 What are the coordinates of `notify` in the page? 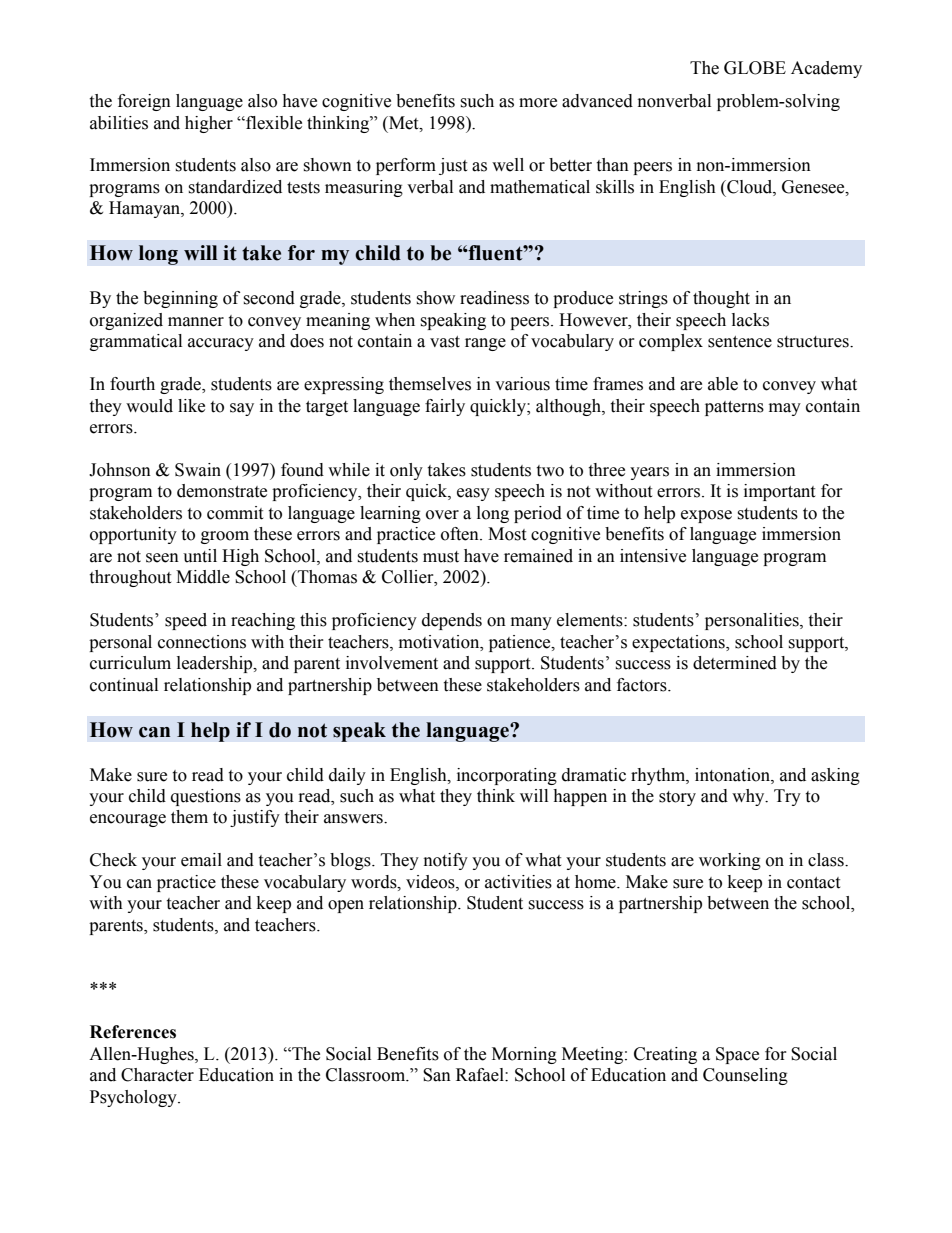 It's located at (446, 861).
